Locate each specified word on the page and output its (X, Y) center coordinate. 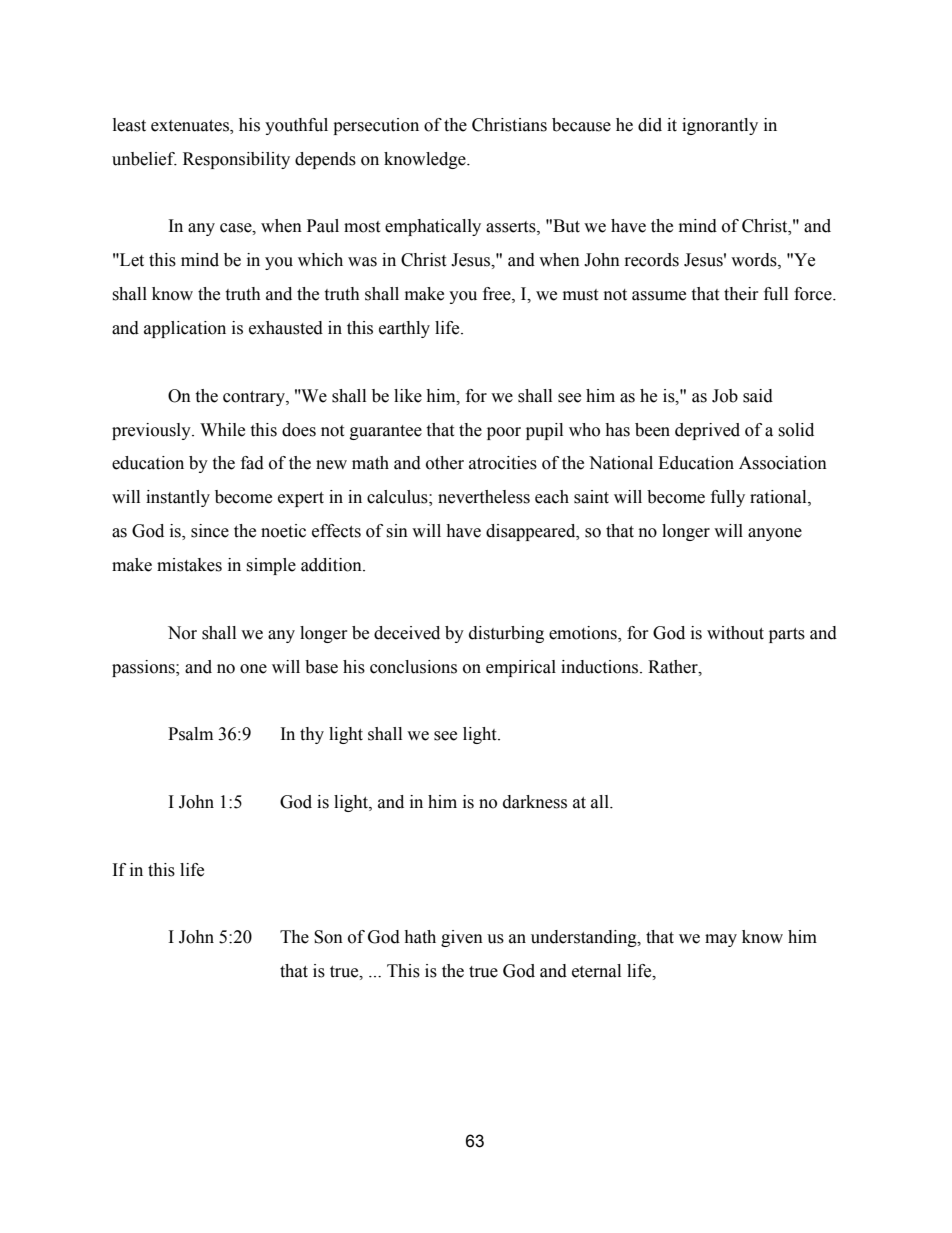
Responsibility (236, 160)
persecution (376, 126)
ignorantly (720, 126)
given (462, 938)
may (721, 940)
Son (328, 937)
